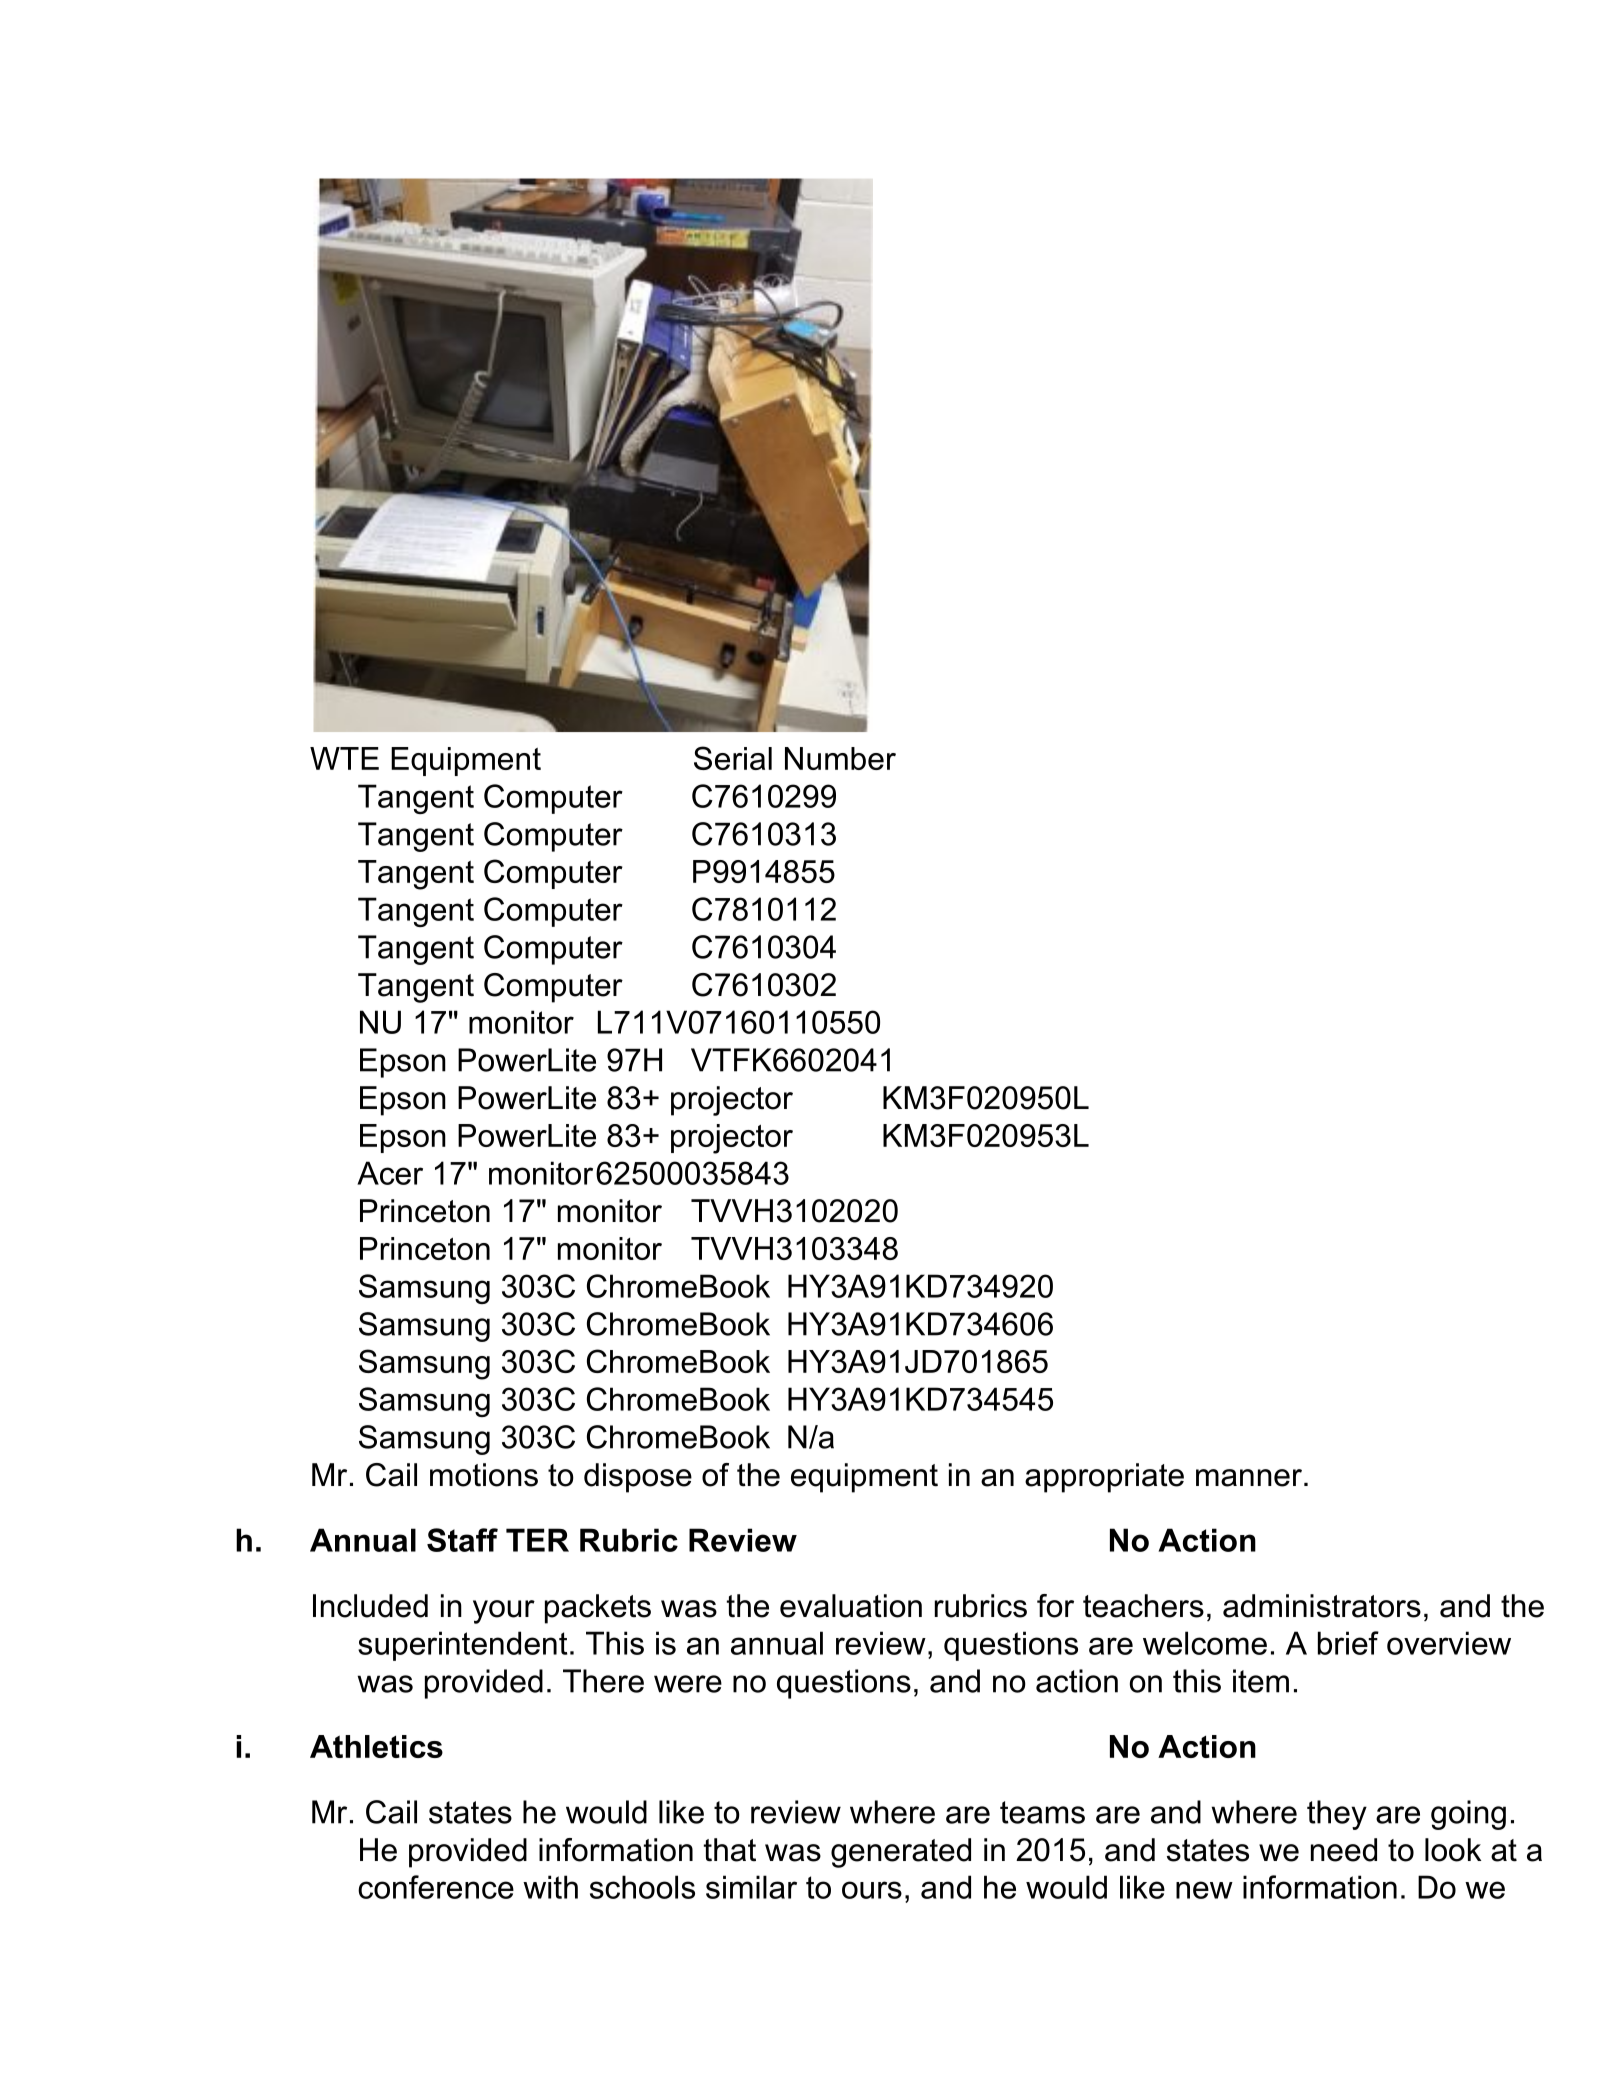  I want to click on brief, so click(1348, 1643).
